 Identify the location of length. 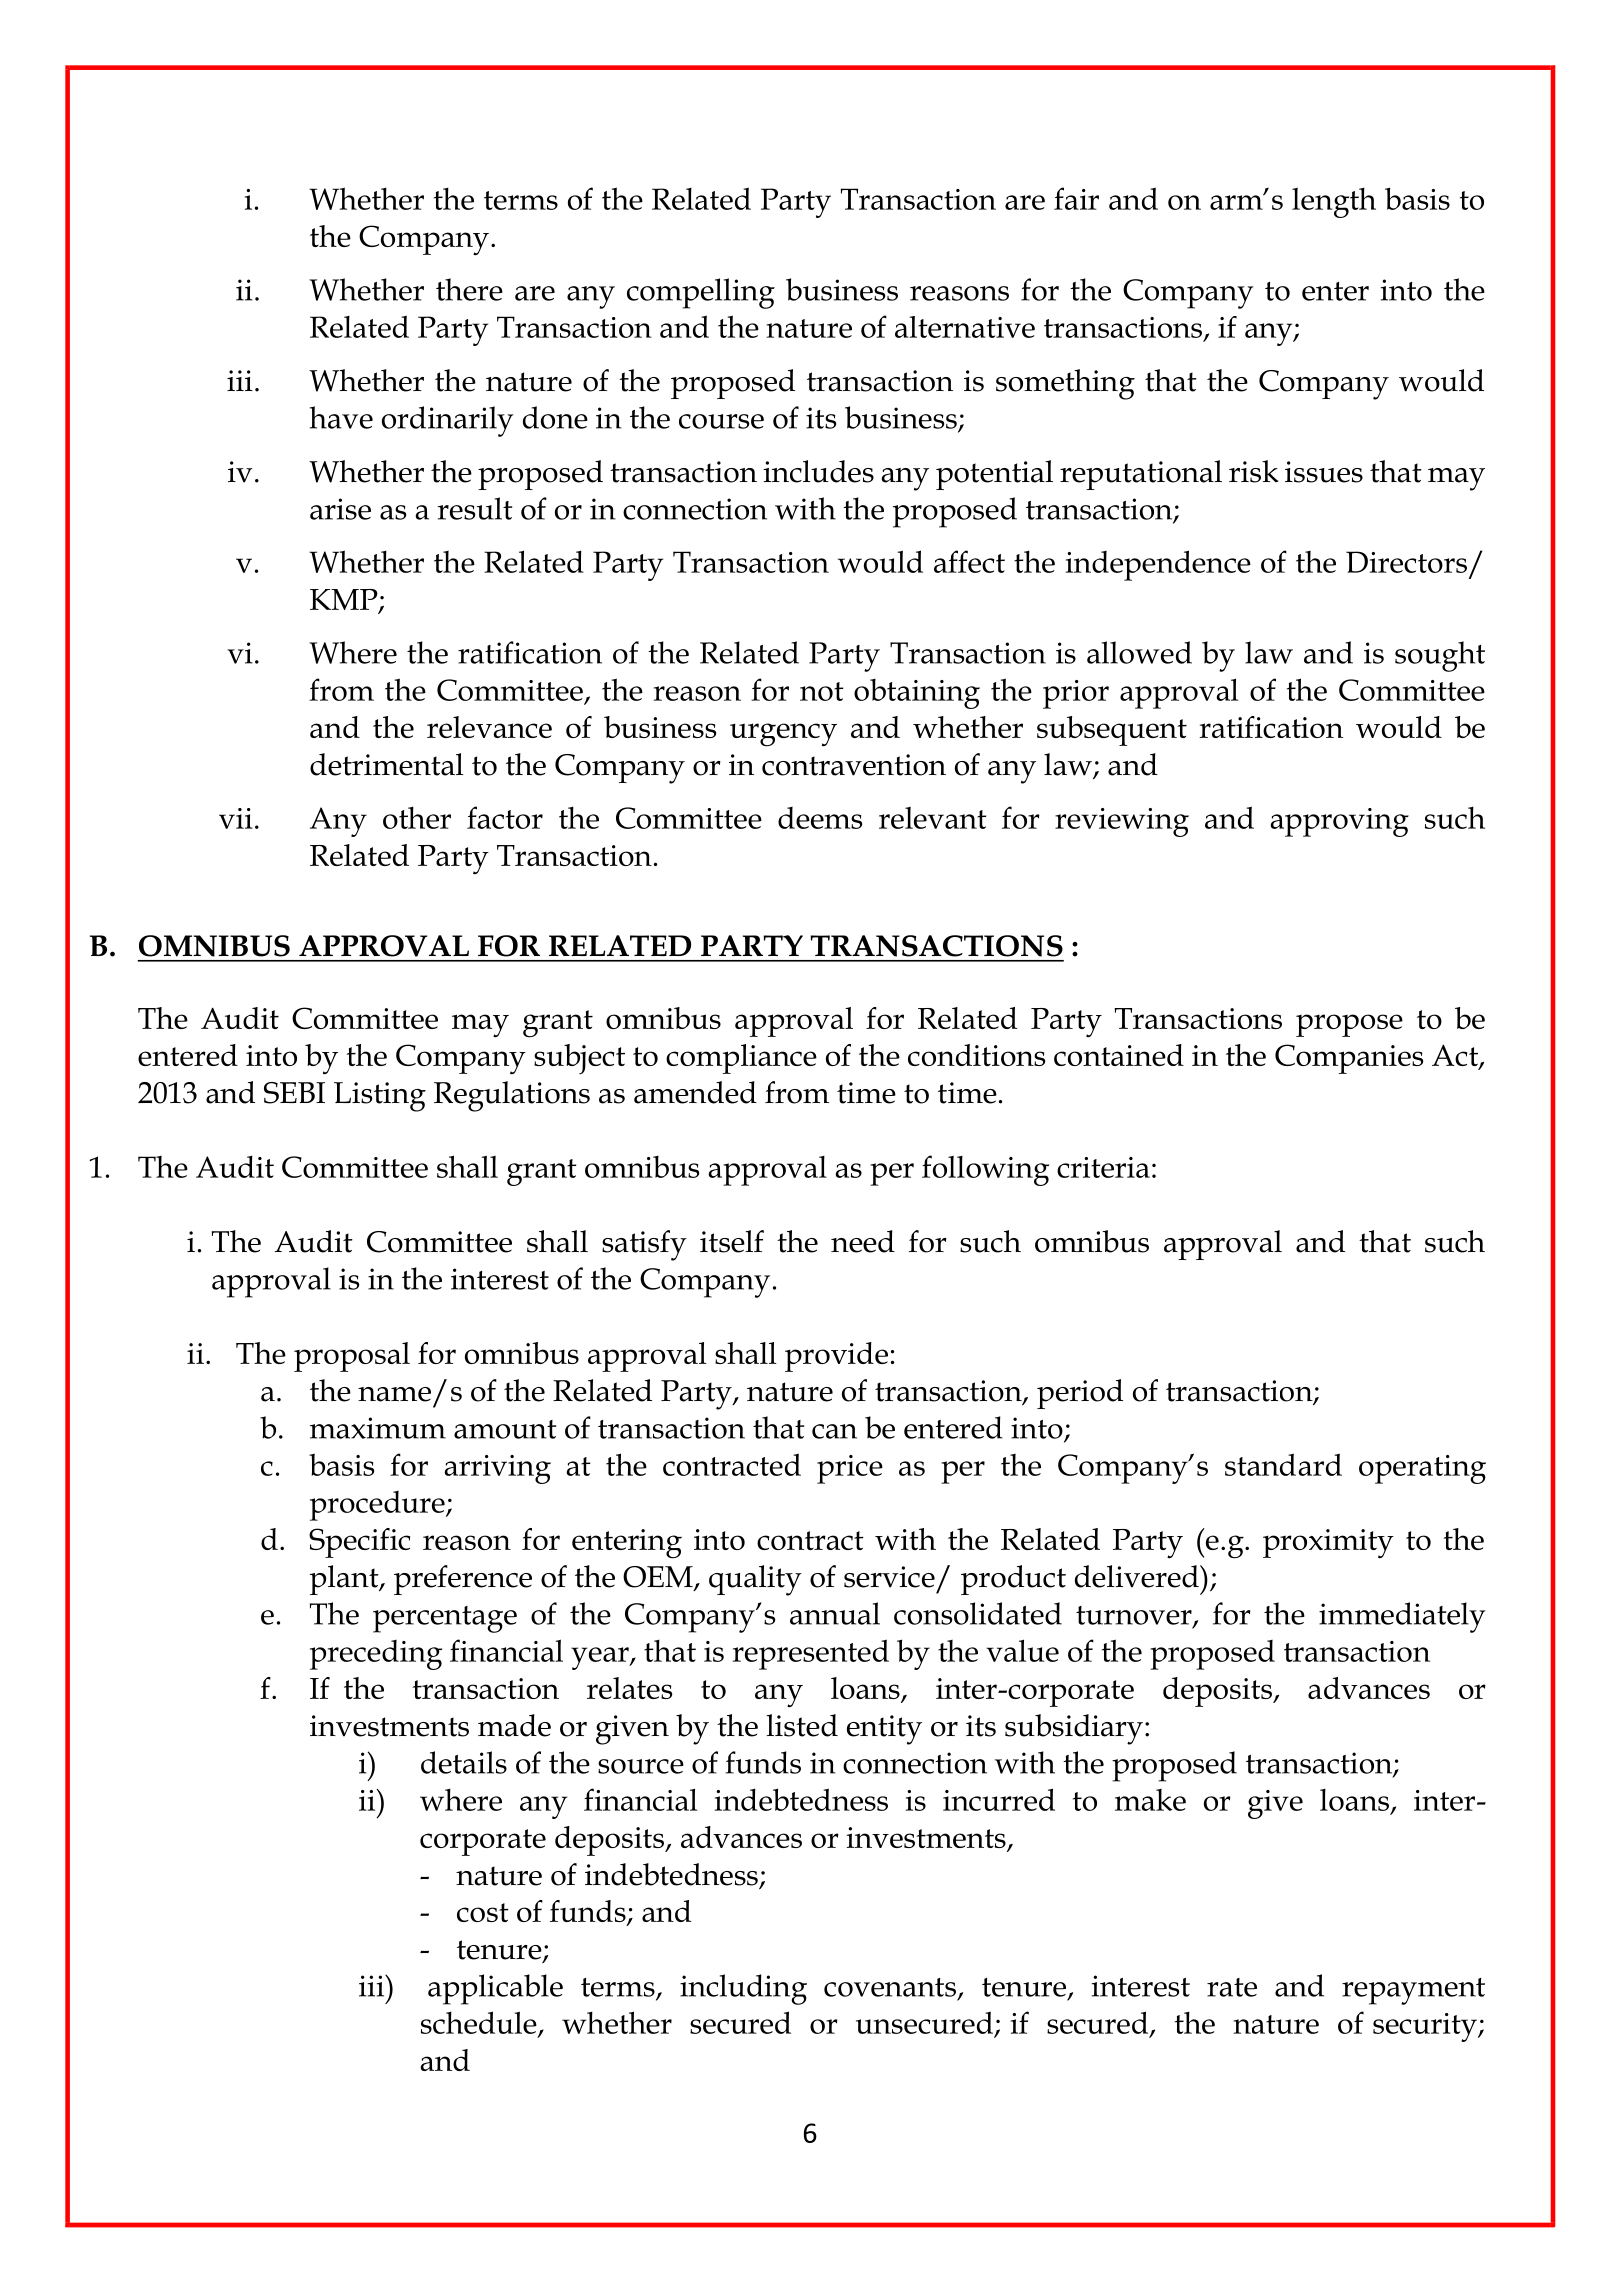
(1334, 202).
